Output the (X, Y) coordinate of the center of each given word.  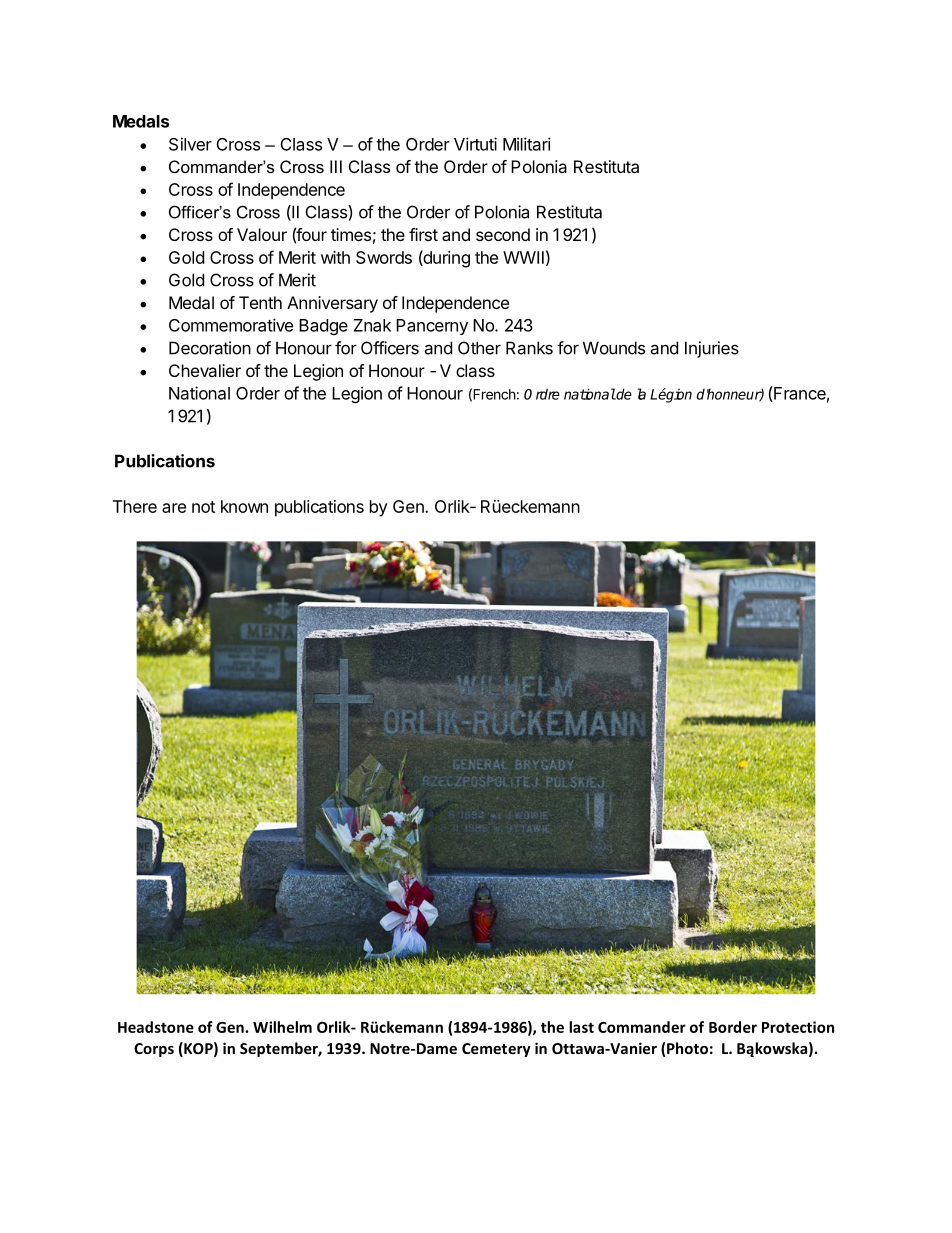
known (244, 506)
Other (479, 348)
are (174, 508)
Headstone (156, 1027)
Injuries (712, 349)
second (503, 234)
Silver (190, 144)
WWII (523, 257)
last (581, 1027)
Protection (798, 1027)
